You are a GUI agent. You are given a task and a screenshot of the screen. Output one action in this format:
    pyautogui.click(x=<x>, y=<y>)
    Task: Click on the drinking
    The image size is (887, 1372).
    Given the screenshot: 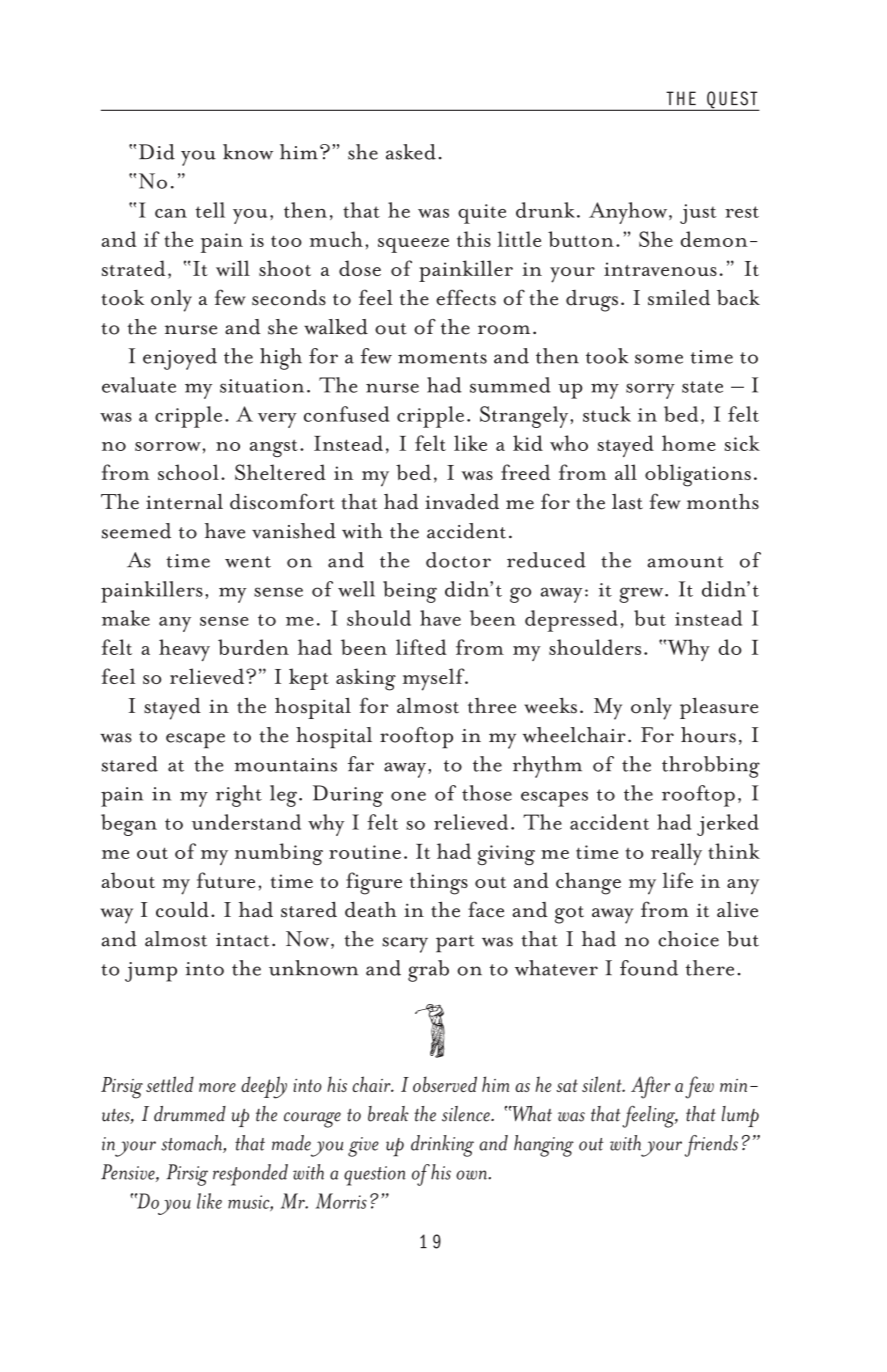 What is the action you would take?
    pyautogui.click(x=442, y=1146)
